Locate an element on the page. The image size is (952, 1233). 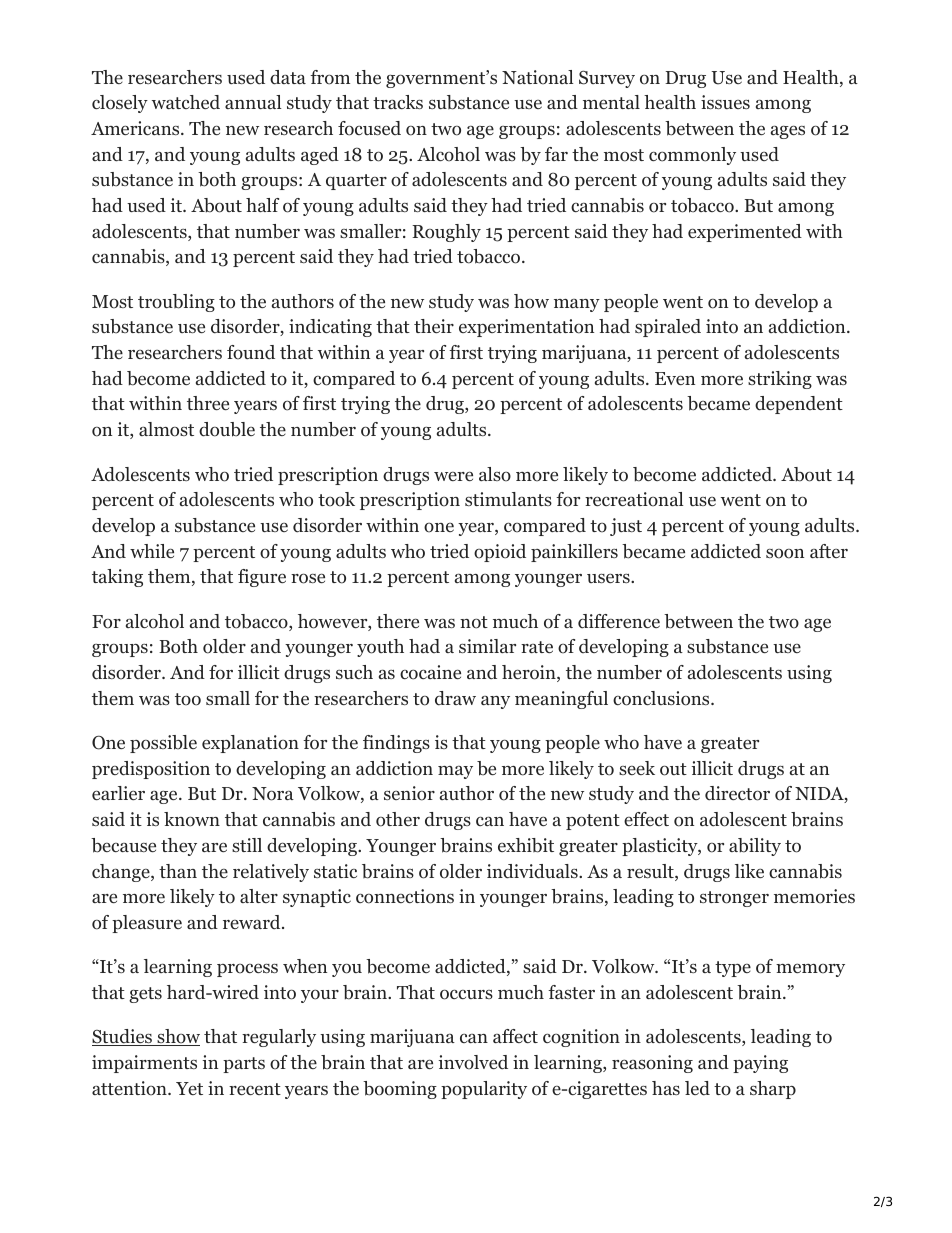
opioid is located at coordinates (500, 553).
